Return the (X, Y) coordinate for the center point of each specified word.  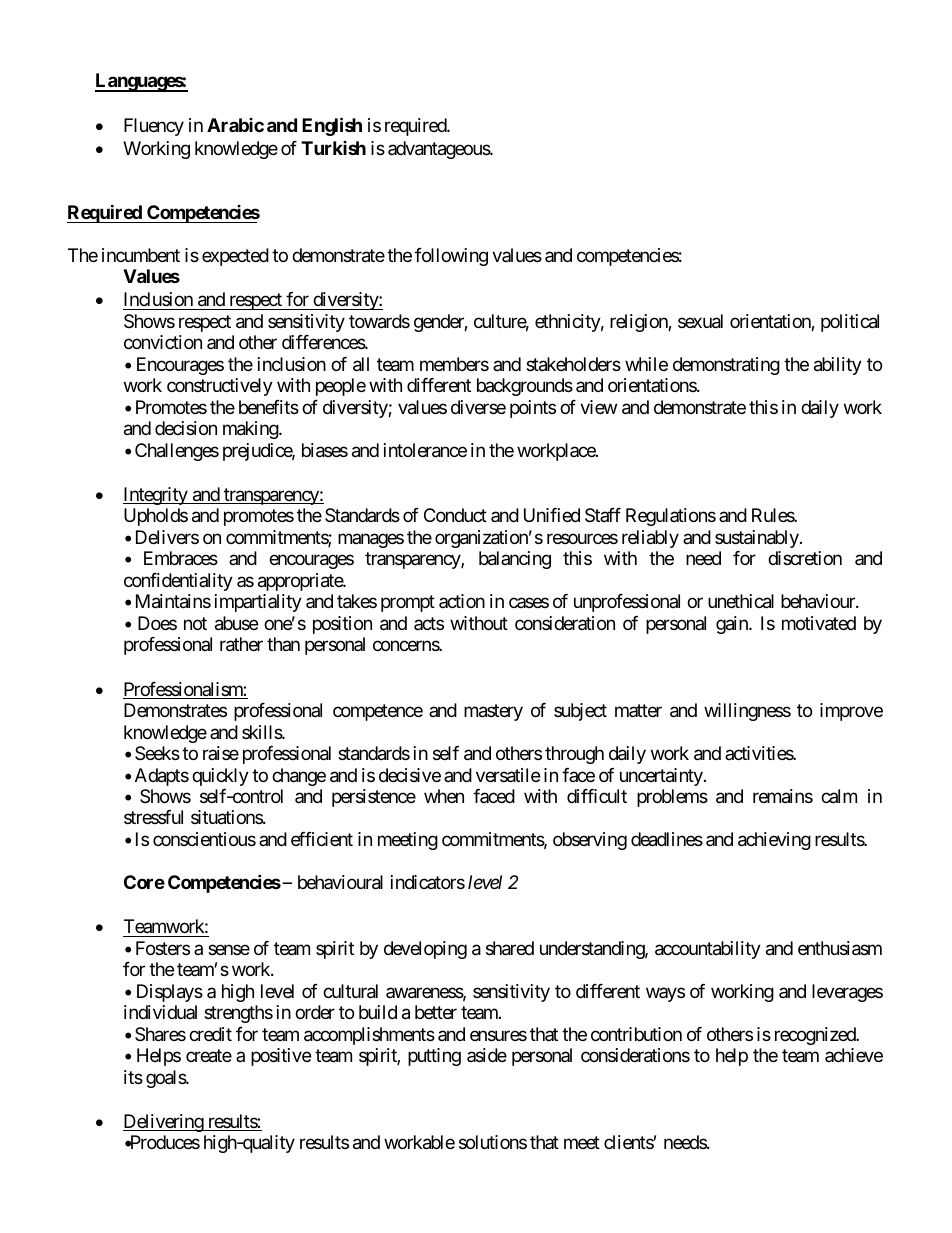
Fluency (154, 127)
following (451, 257)
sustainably (757, 539)
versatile (508, 775)
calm (839, 796)
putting (434, 1057)
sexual (700, 321)
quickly (220, 777)
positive (281, 1057)
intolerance (425, 450)
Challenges (177, 452)
